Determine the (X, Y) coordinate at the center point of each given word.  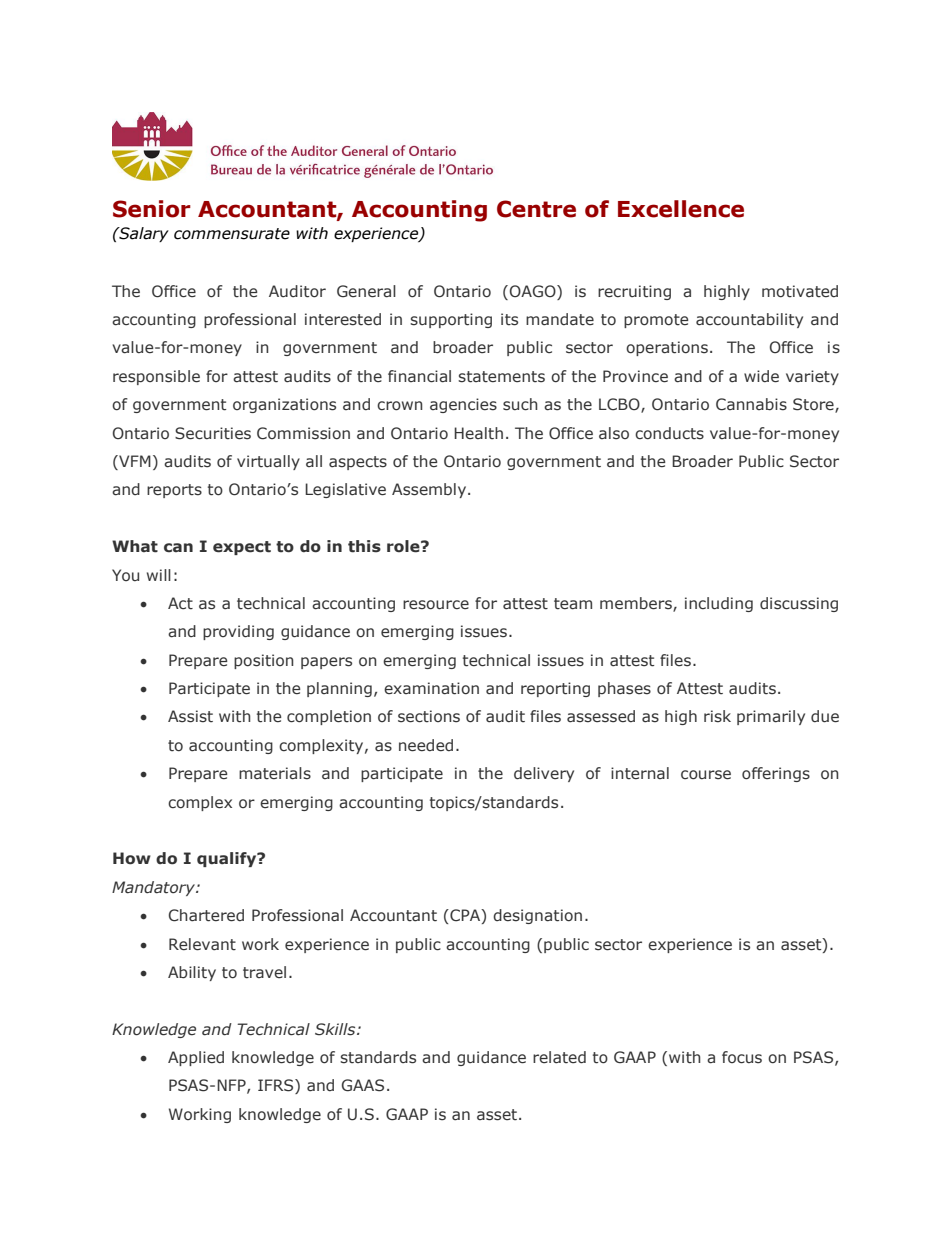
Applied (196, 1058)
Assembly (430, 490)
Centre (536, 209)
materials (275, 773)
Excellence (681, 209)
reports (174, 491)
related (559, 1057)
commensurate (232, 234)
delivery (544, 774)
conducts (669, 433)
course (706, 775)
